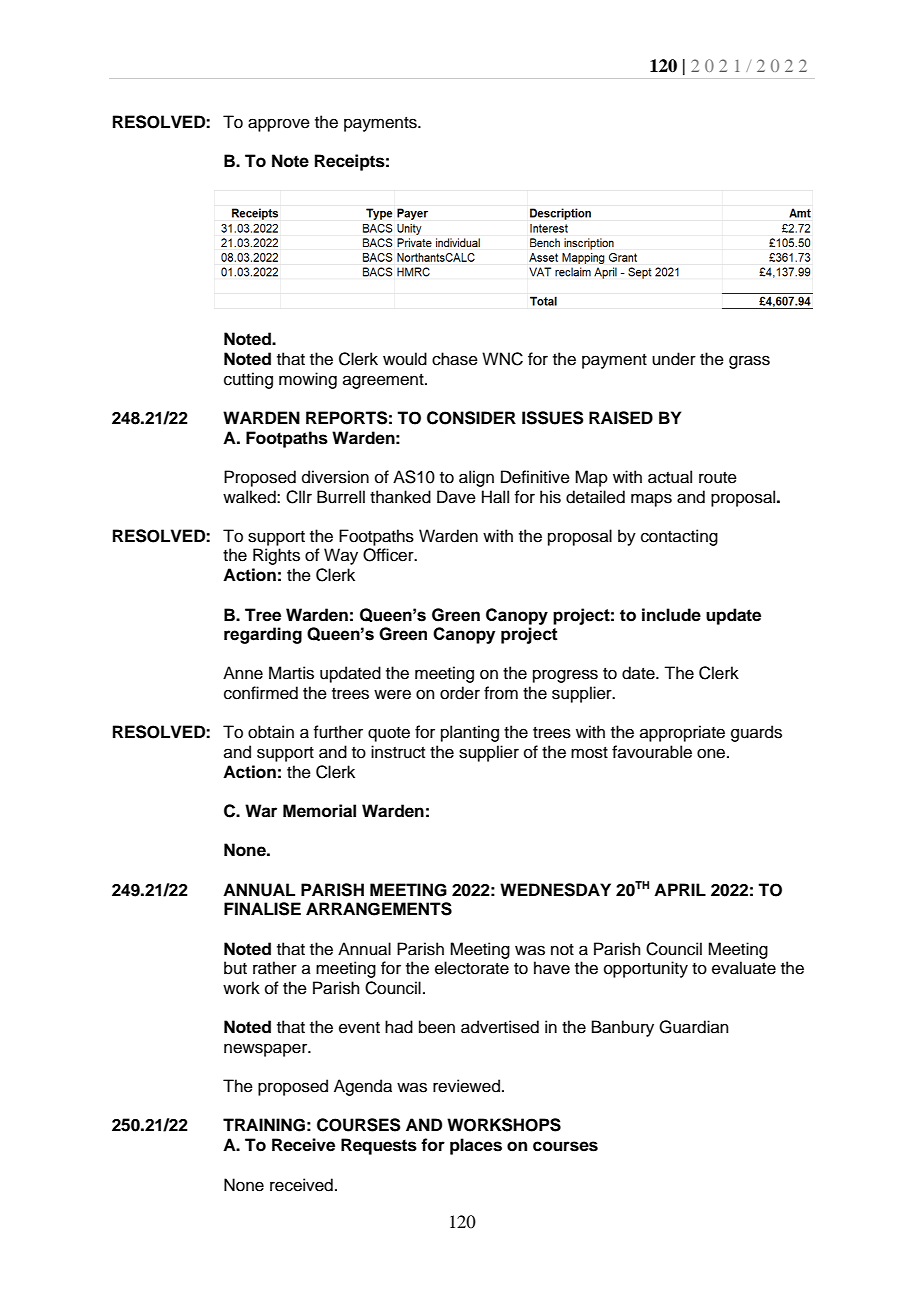 The height and width of the screenshot is (1308, 924). I want to click on align, so click(476, 478).
